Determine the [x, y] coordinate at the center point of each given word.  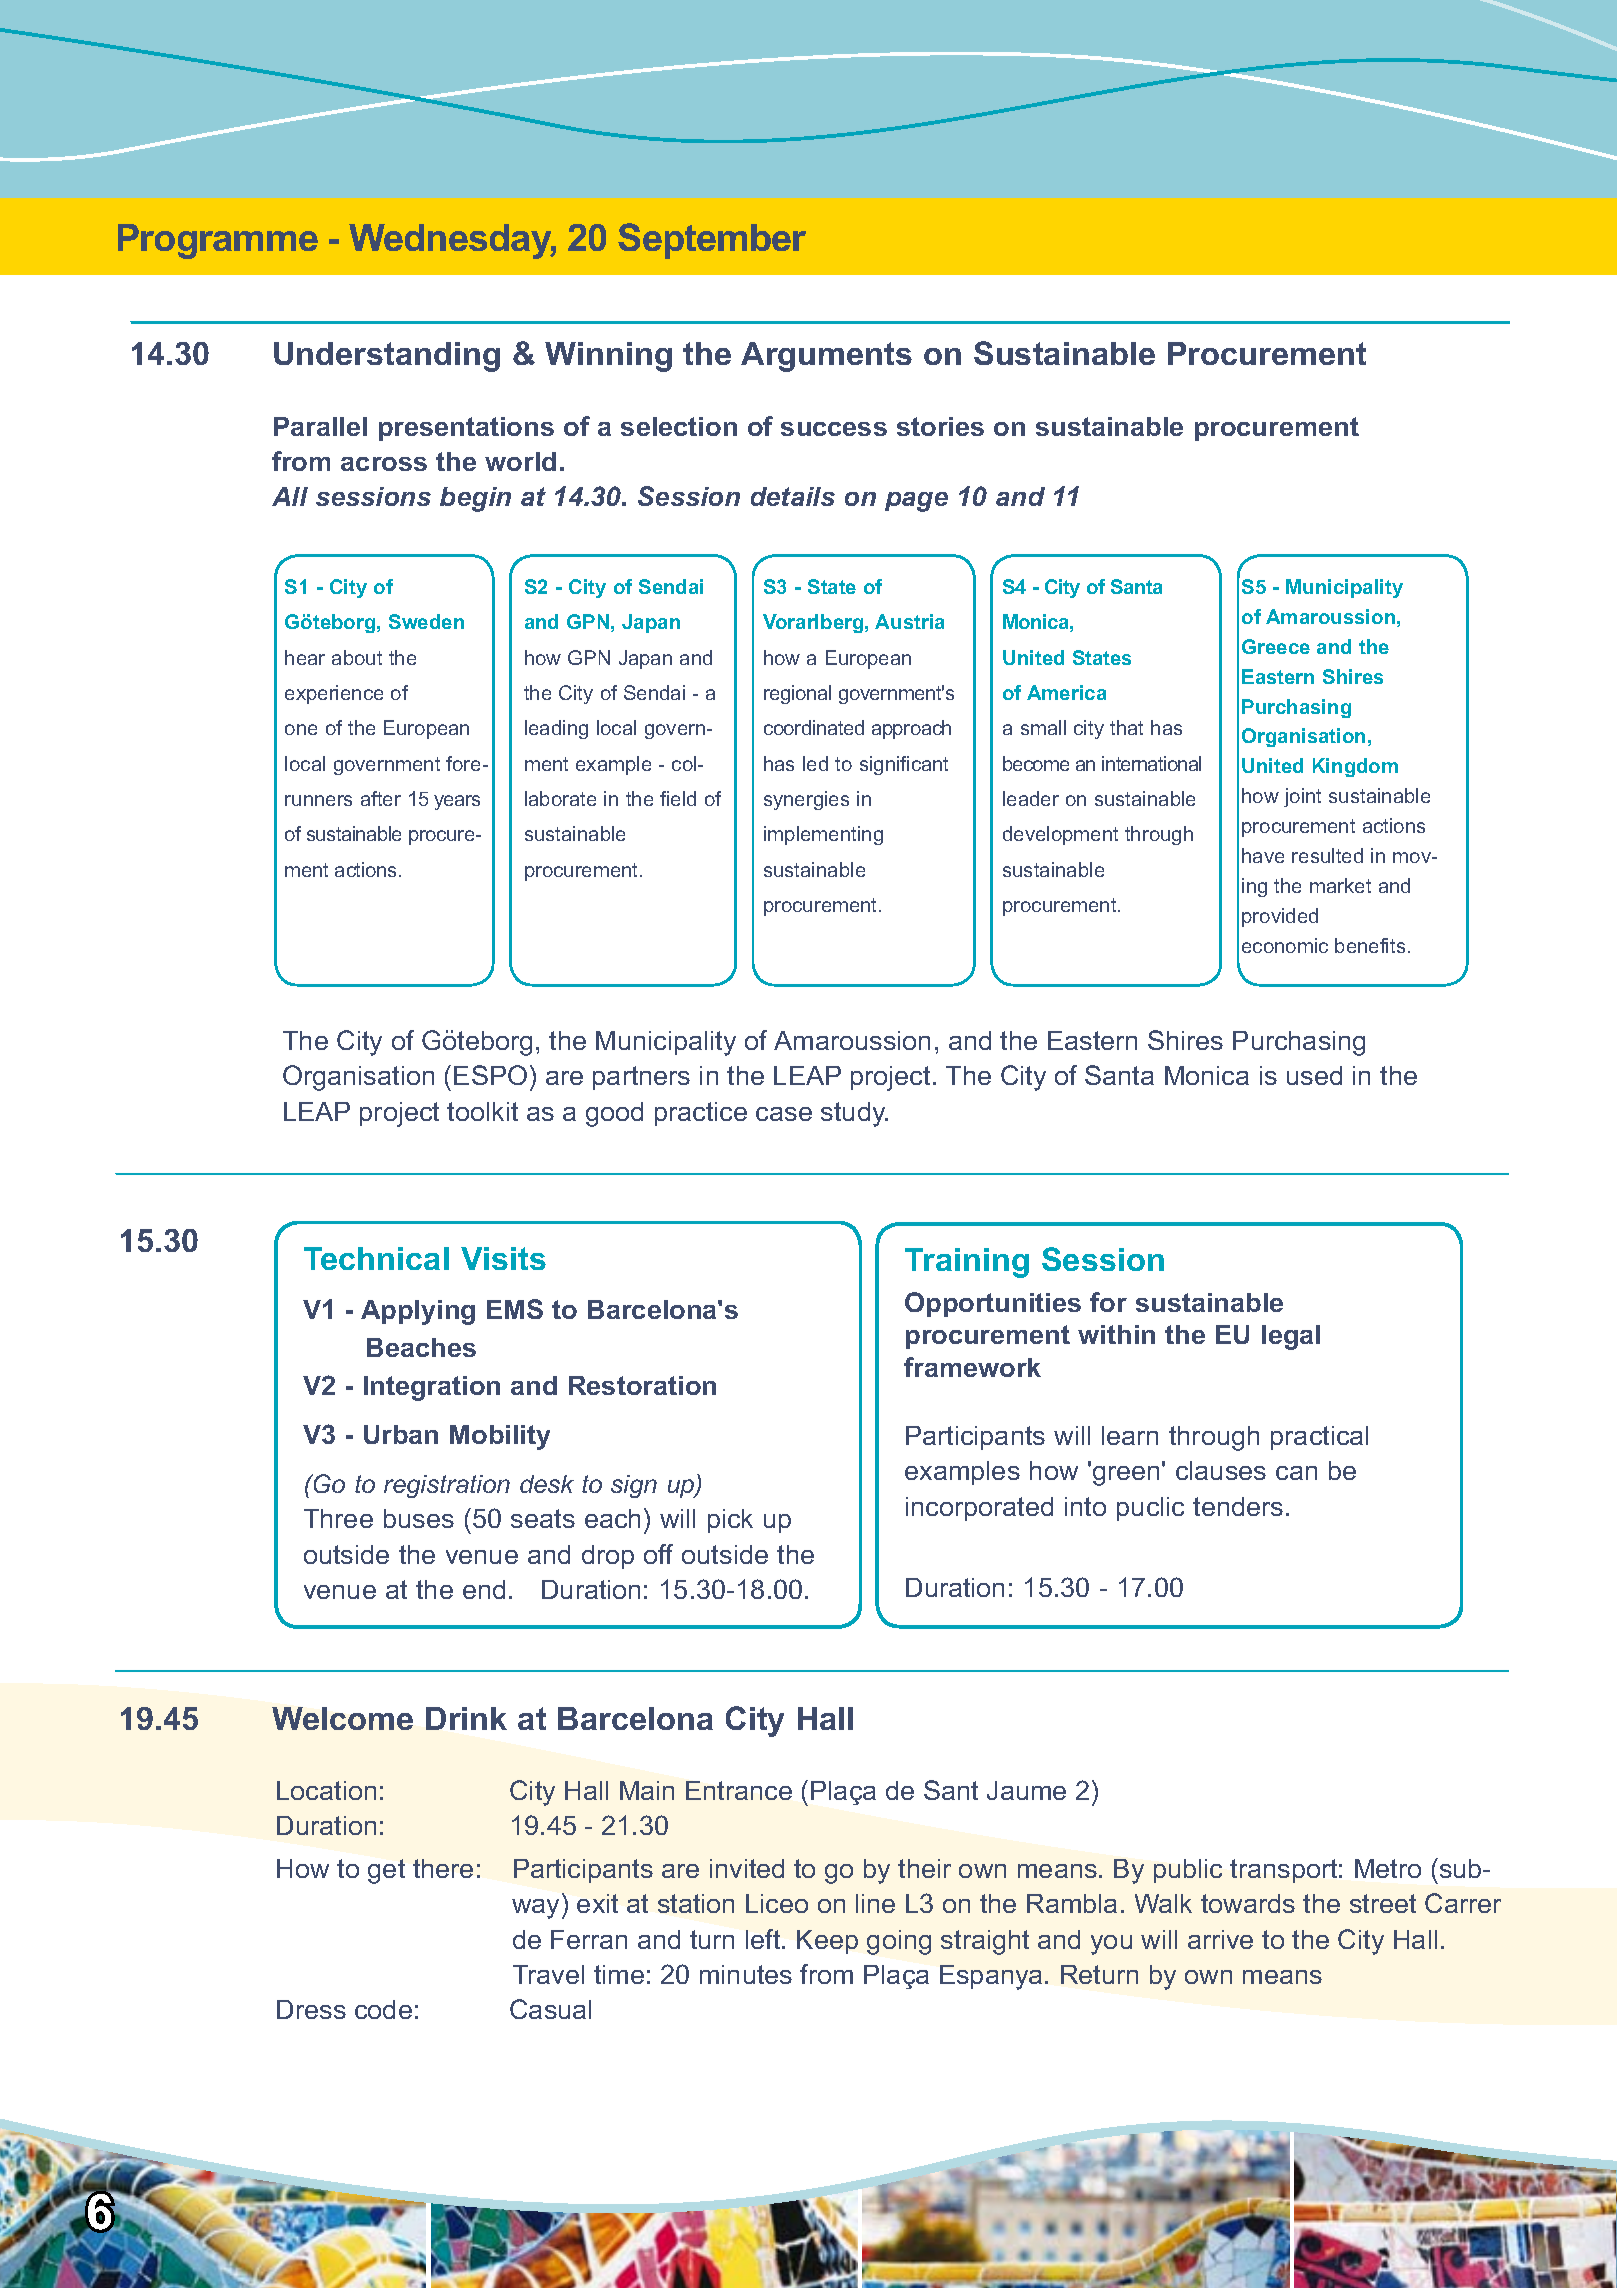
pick [730, 1521]
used [1314, 1075]
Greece [1276, 646]
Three [338, 1518]
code [383, 2009]
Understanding [387, 357]
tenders [1238, 1506]
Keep [827, 1942]
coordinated [814, 727]
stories [940, 426]
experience [334, 694]
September [712, 241]
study [854, 1114]
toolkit [482, 1111]
